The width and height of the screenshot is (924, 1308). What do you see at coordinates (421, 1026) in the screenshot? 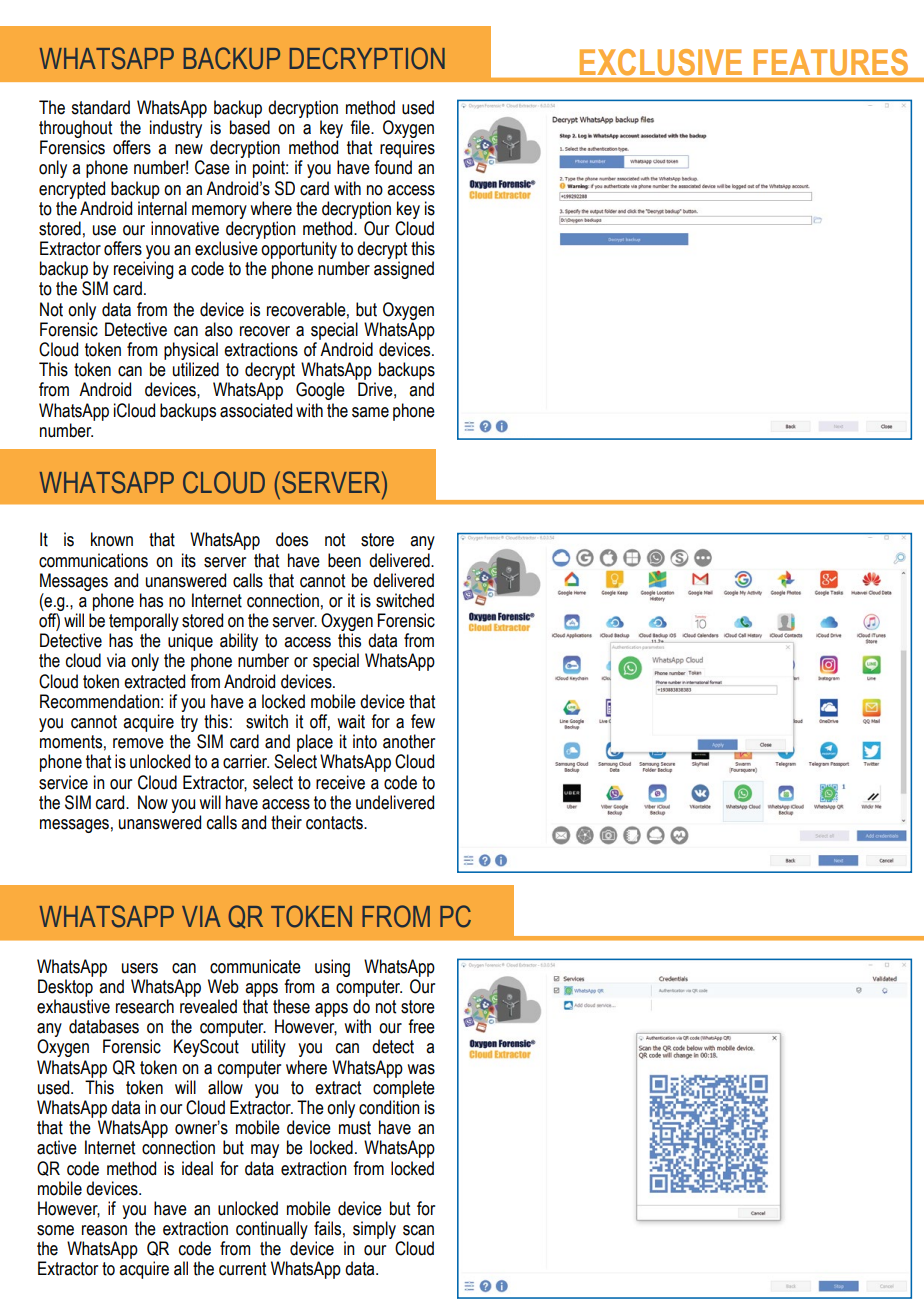
I see `free` at bounding box center [421, 1026].
